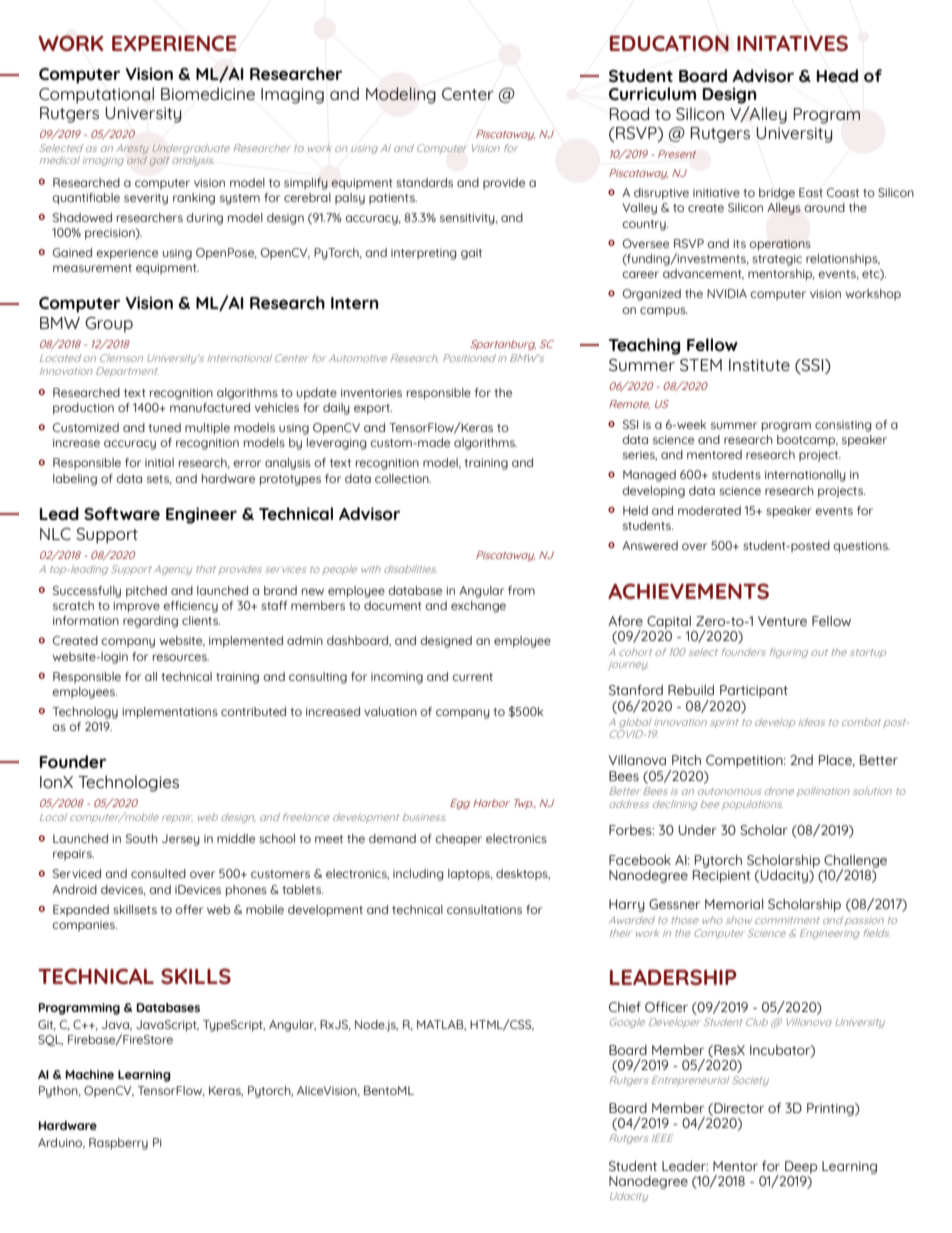  I want to click on consulted, so click(158, 873).
